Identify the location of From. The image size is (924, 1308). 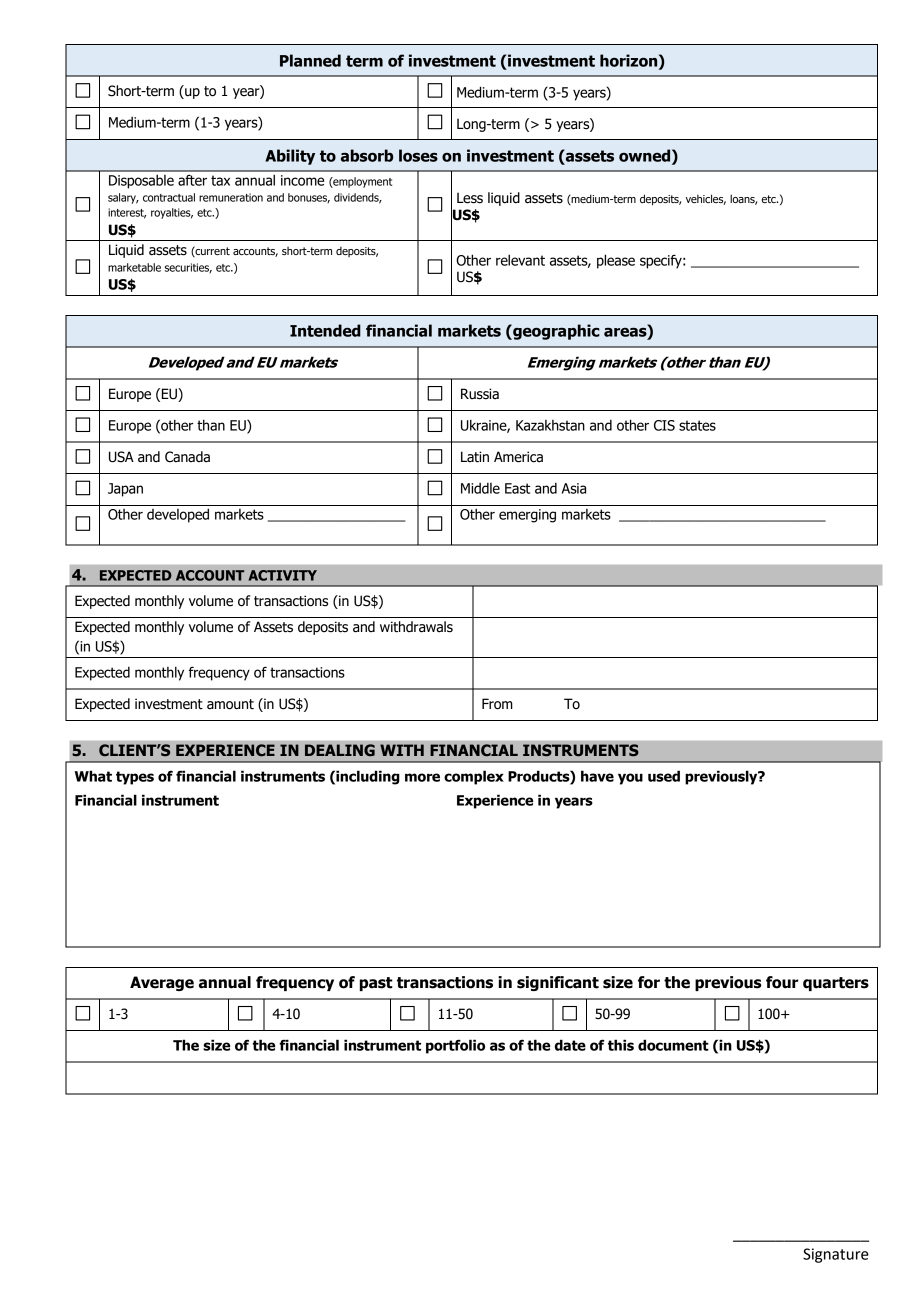
(497, 704).
